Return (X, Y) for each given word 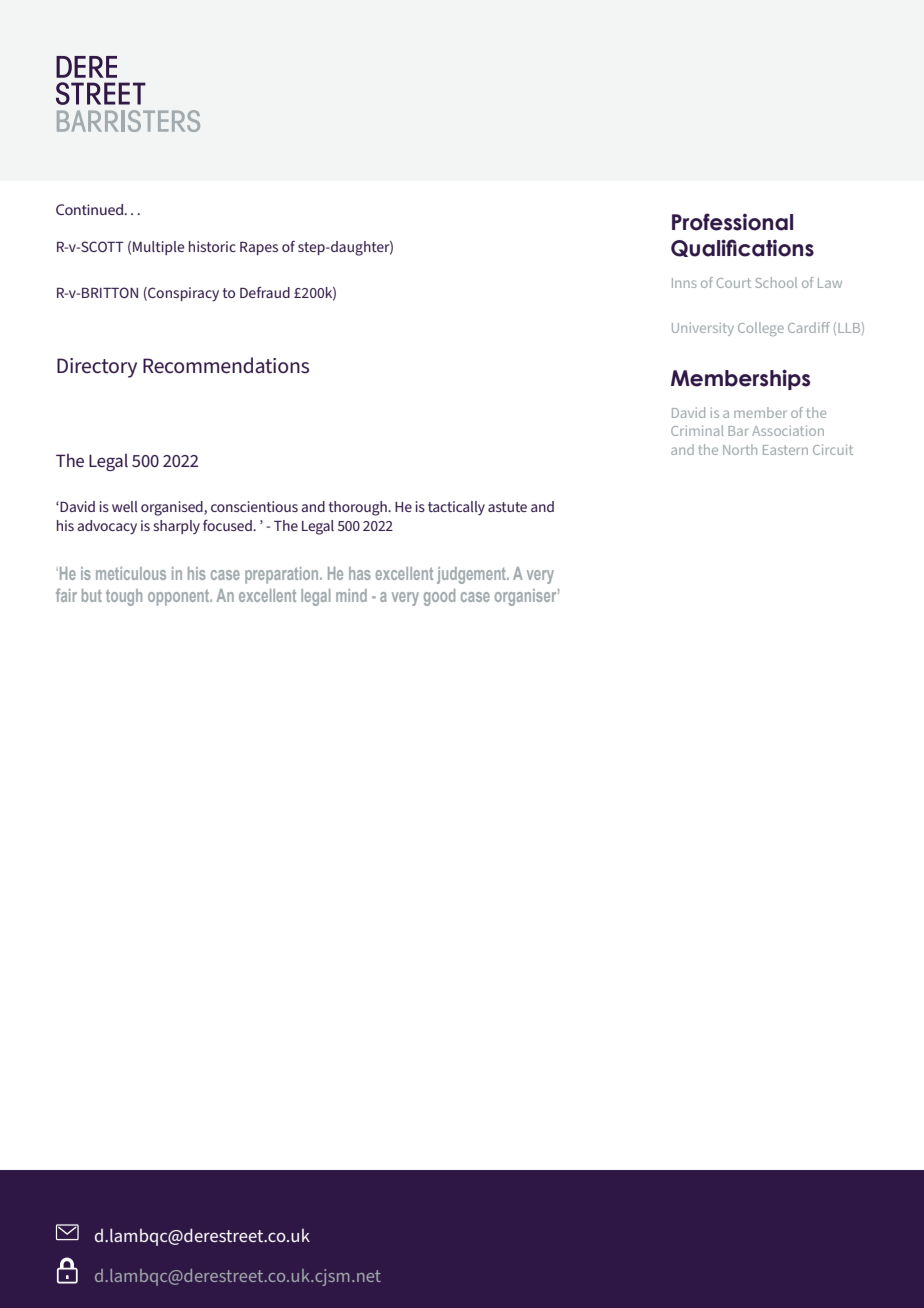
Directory (97, 368)
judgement (472, 575)
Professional (732, 222)
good (439, 597)
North (740, 449)
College (761, 329)
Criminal (697, 430)
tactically (456, 508)
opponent (180, 598)
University (703, 329)
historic (212, 246)
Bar (738, 431)
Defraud (265, 292)
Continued (91, 209)
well (125, 506)
